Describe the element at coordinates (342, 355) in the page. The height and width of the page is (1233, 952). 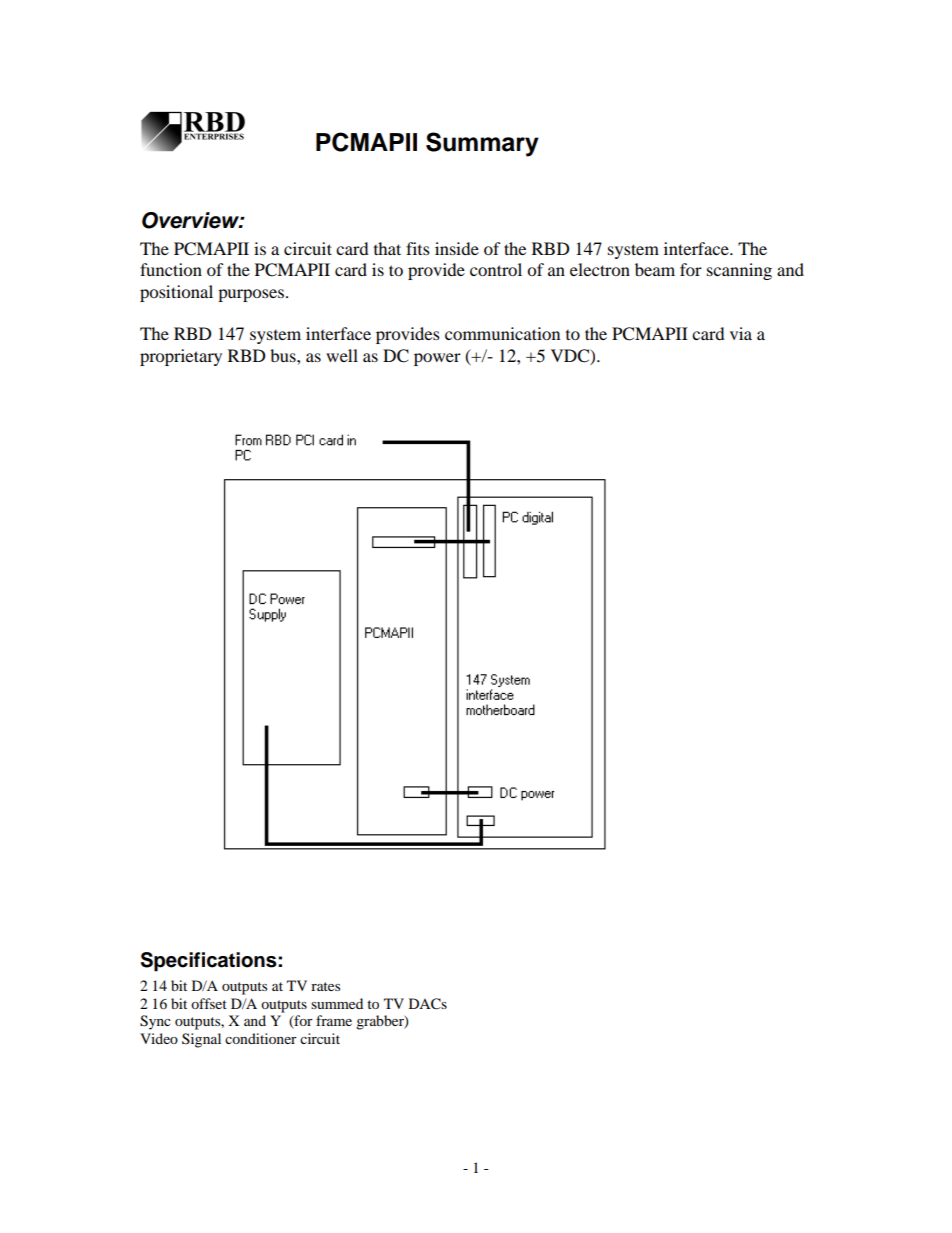
I see `well` at that location.
